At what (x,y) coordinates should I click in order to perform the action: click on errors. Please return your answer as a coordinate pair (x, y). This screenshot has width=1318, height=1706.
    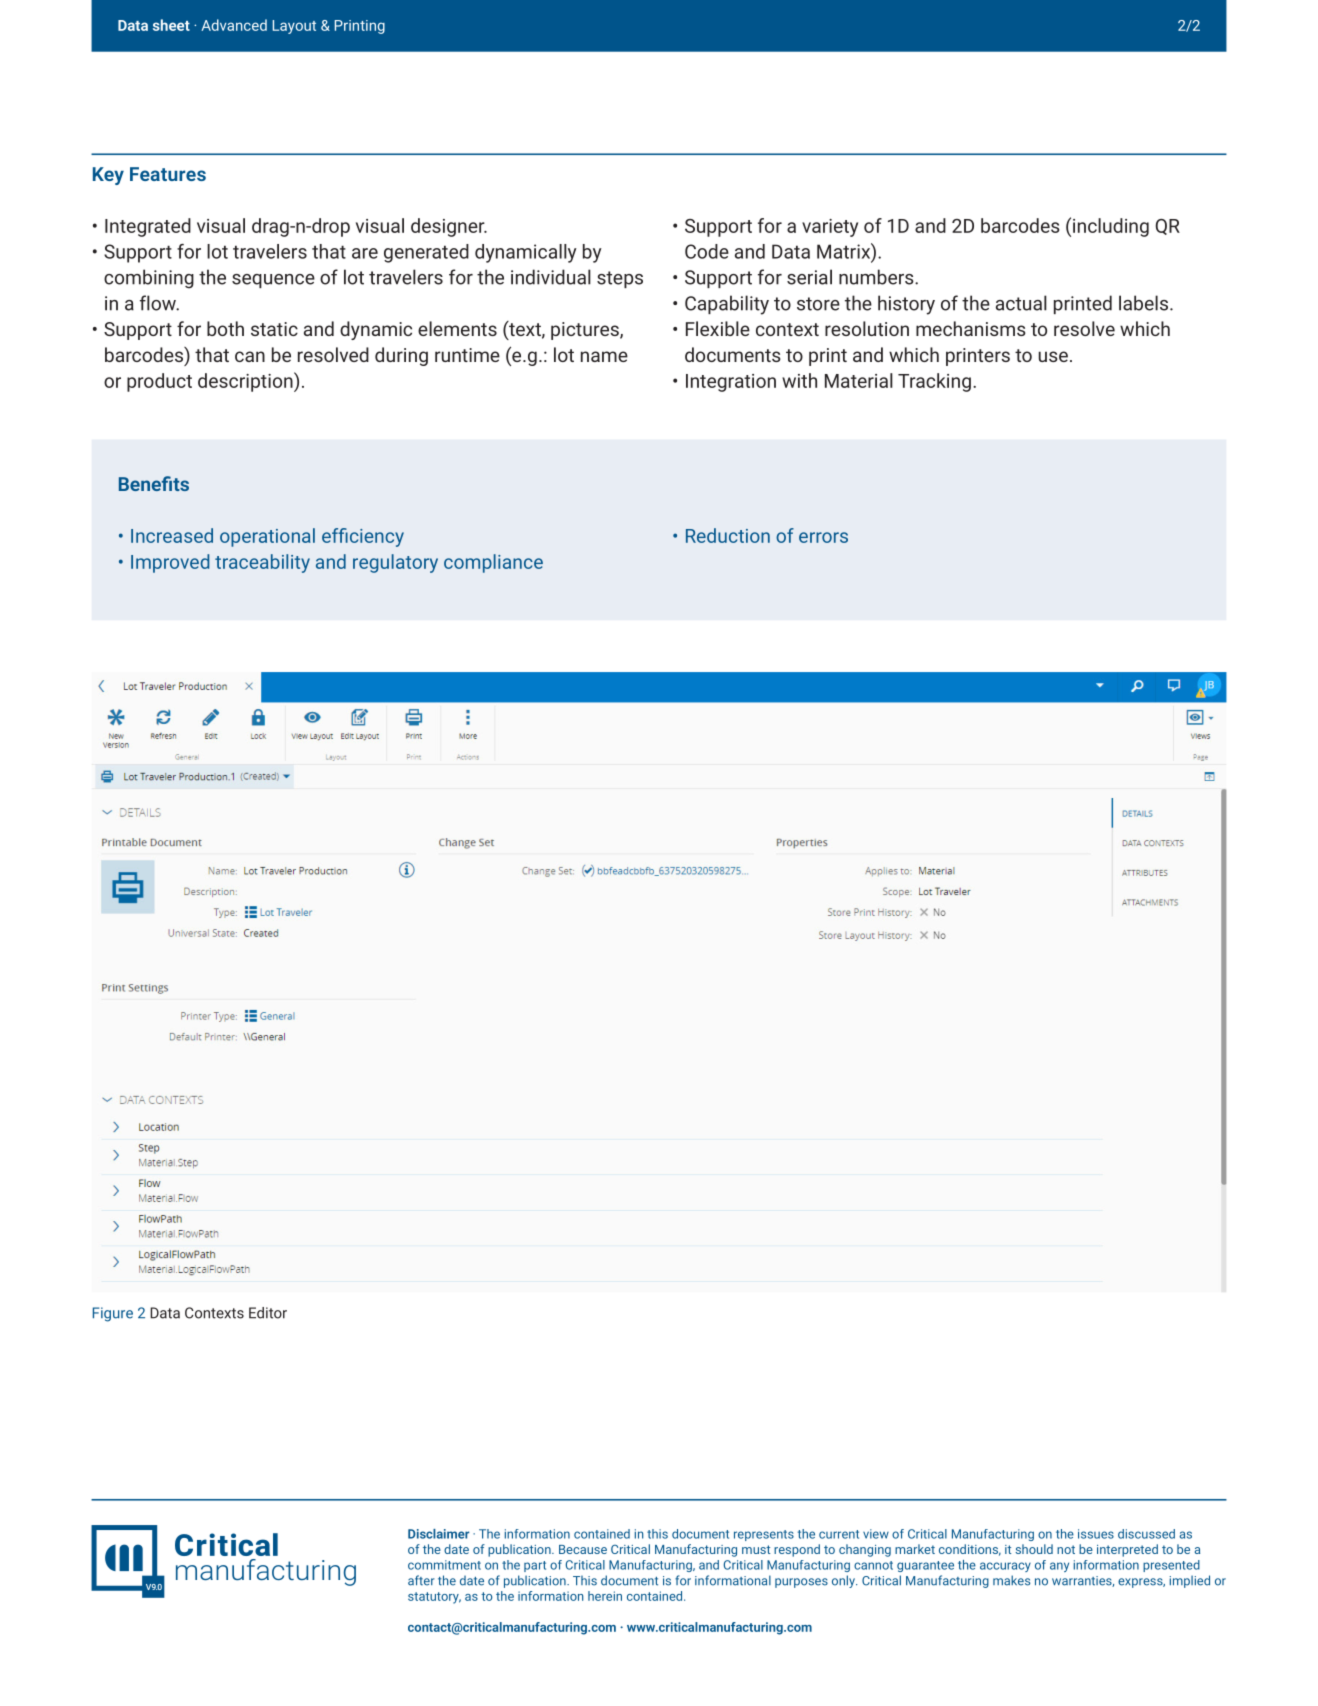
    Looking at the image, I should click on (823, 537).
